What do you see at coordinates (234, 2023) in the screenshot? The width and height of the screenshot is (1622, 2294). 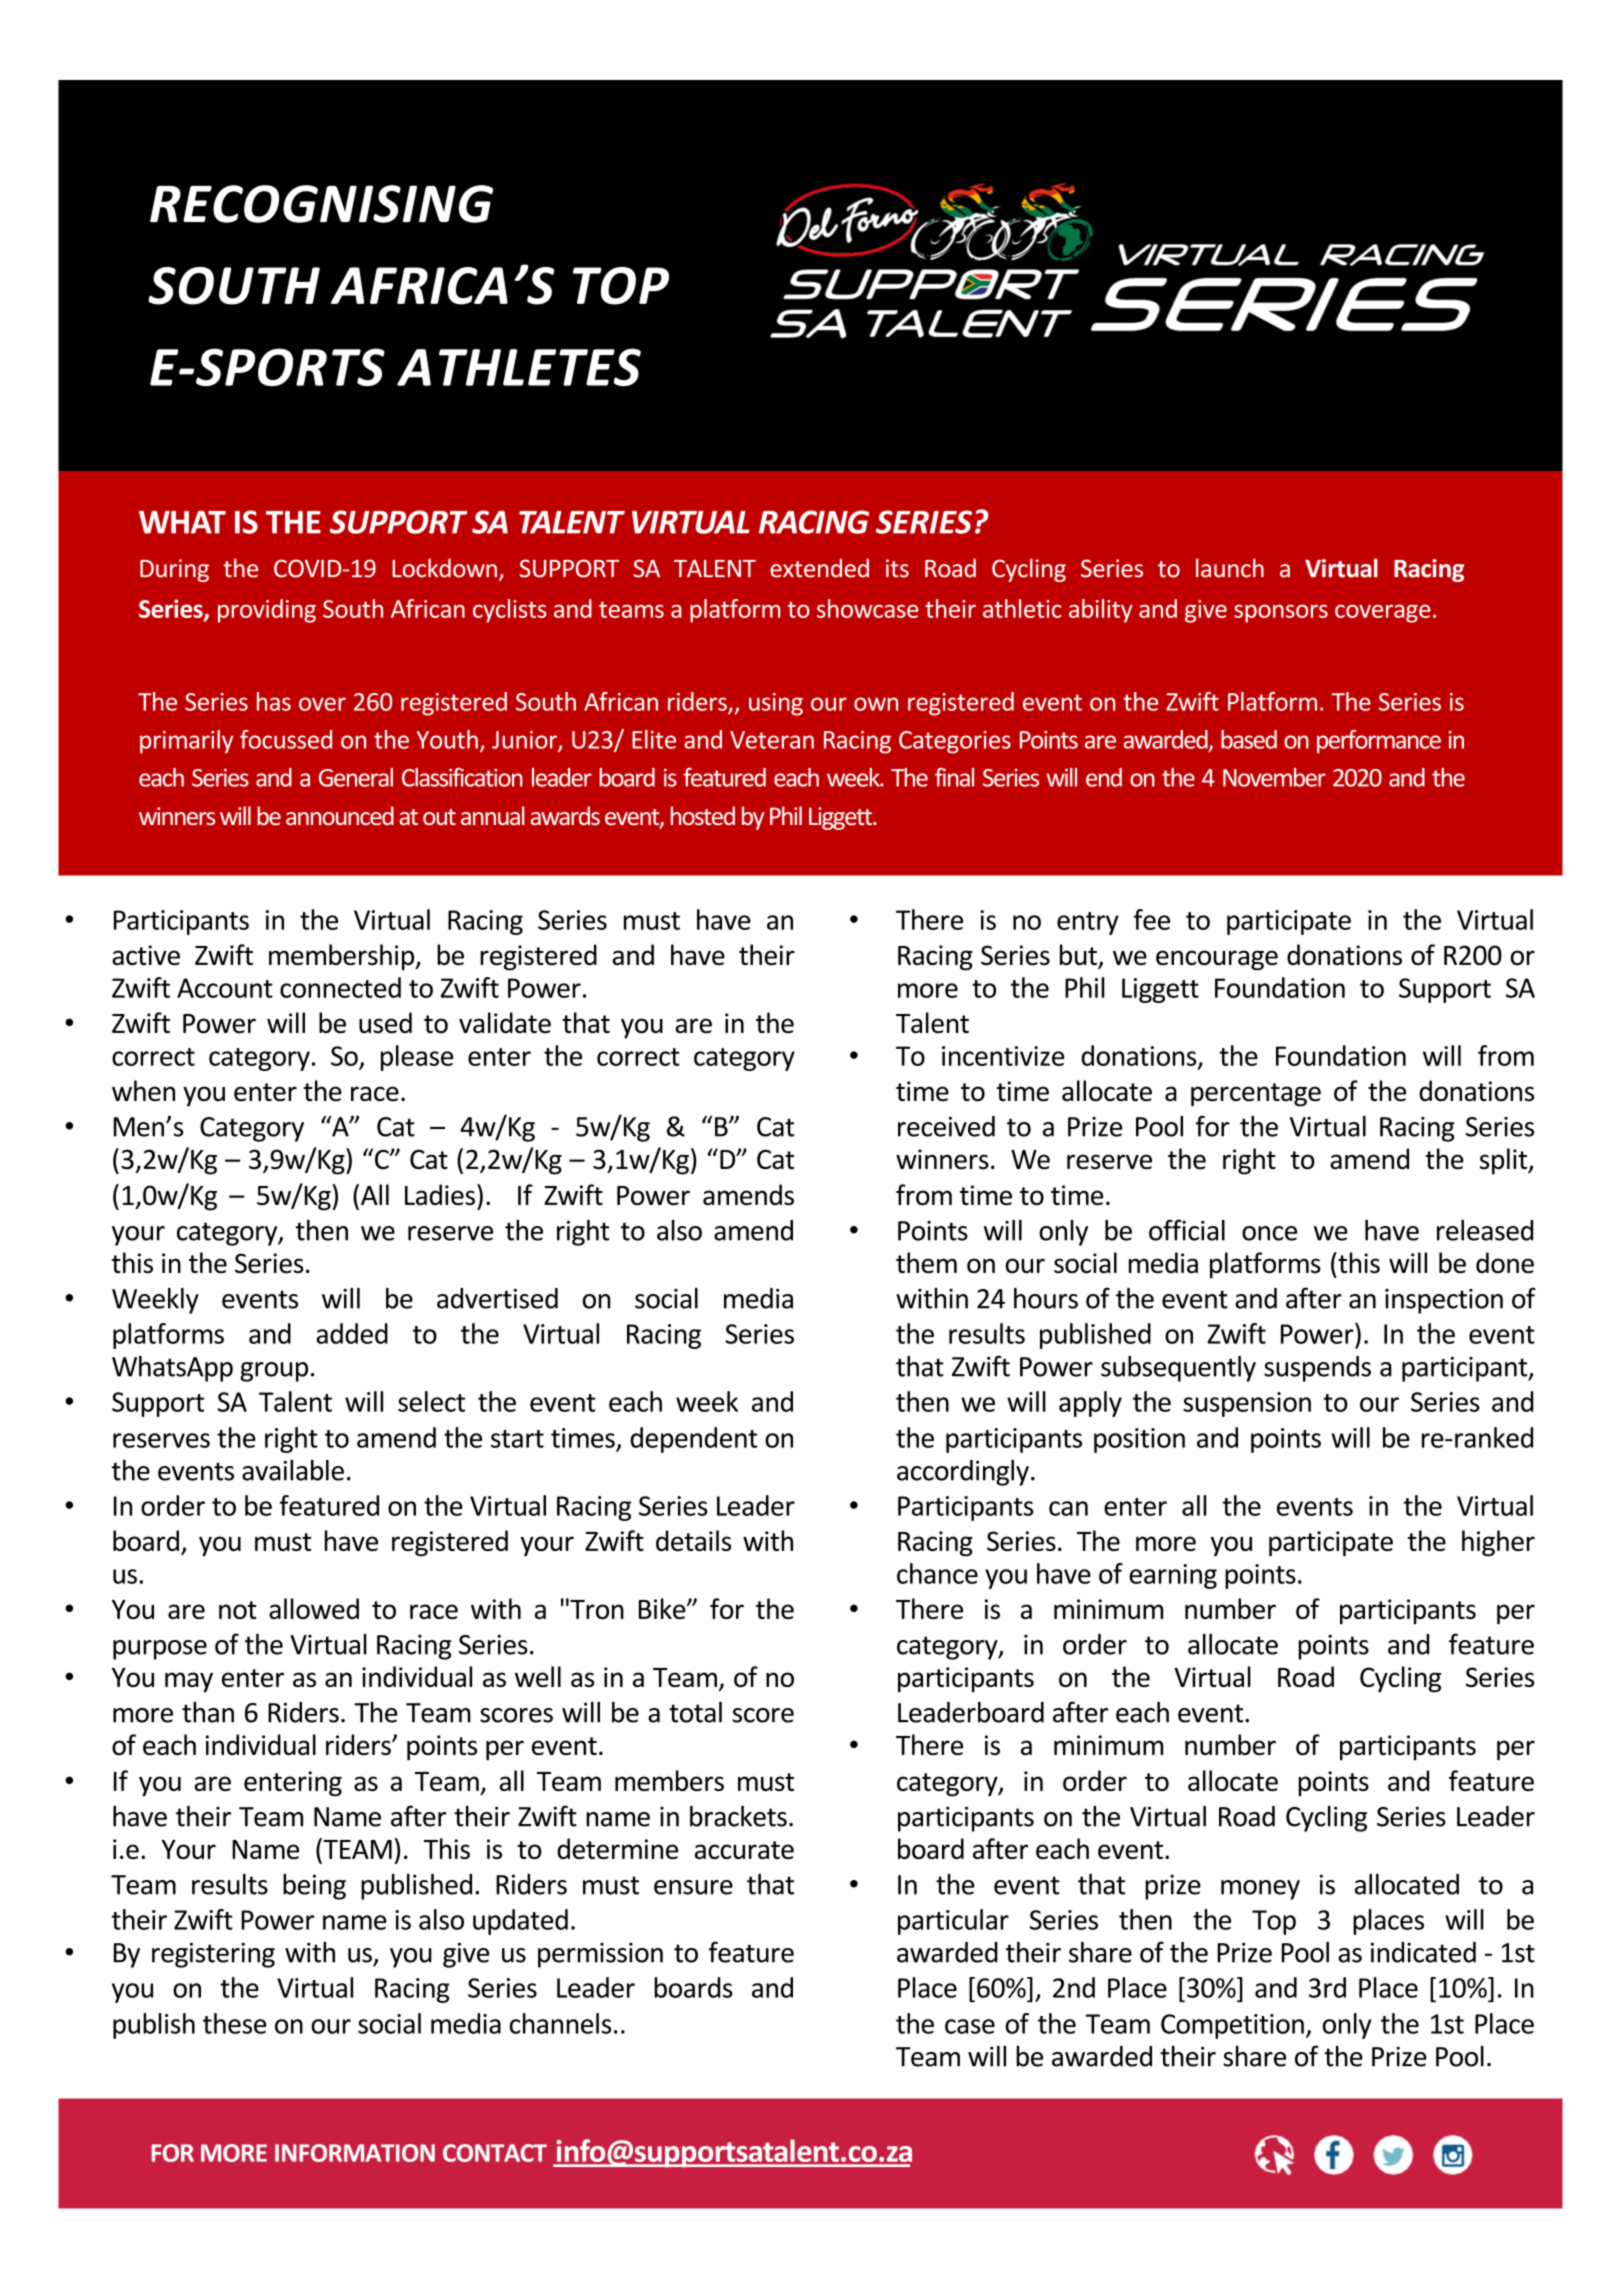 I see `these` at bounding box center [234, 2023].
